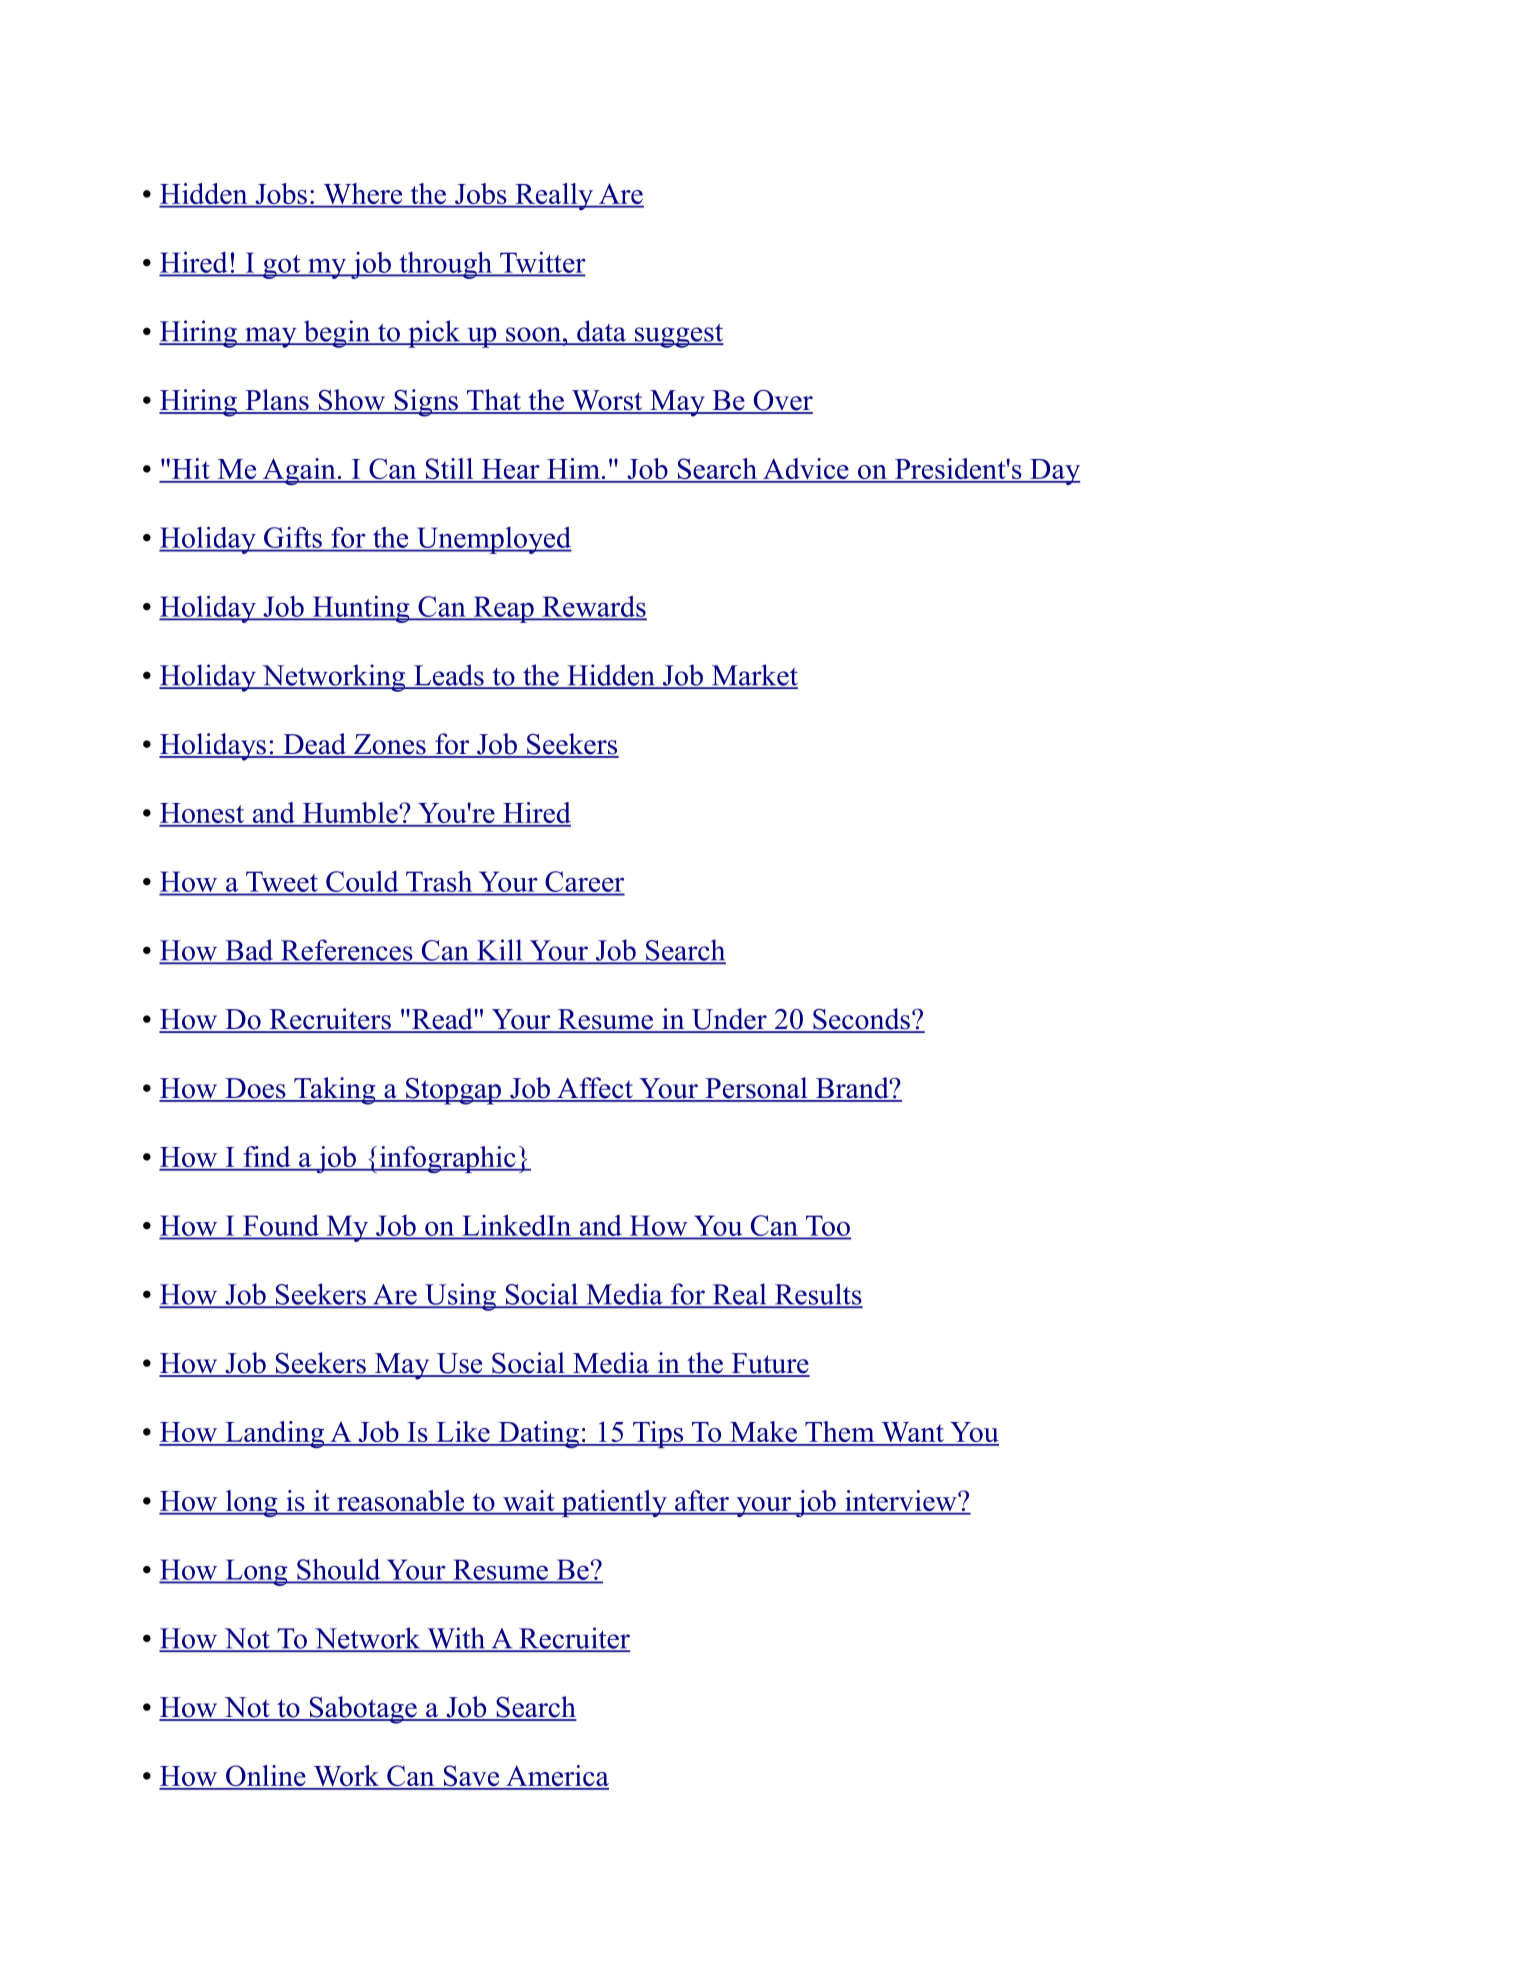 This image has height=1974, width=1525. What do you see at coordinates (281, 1225) in the image?
I see `Found` at bounding box center [281, 1225].
